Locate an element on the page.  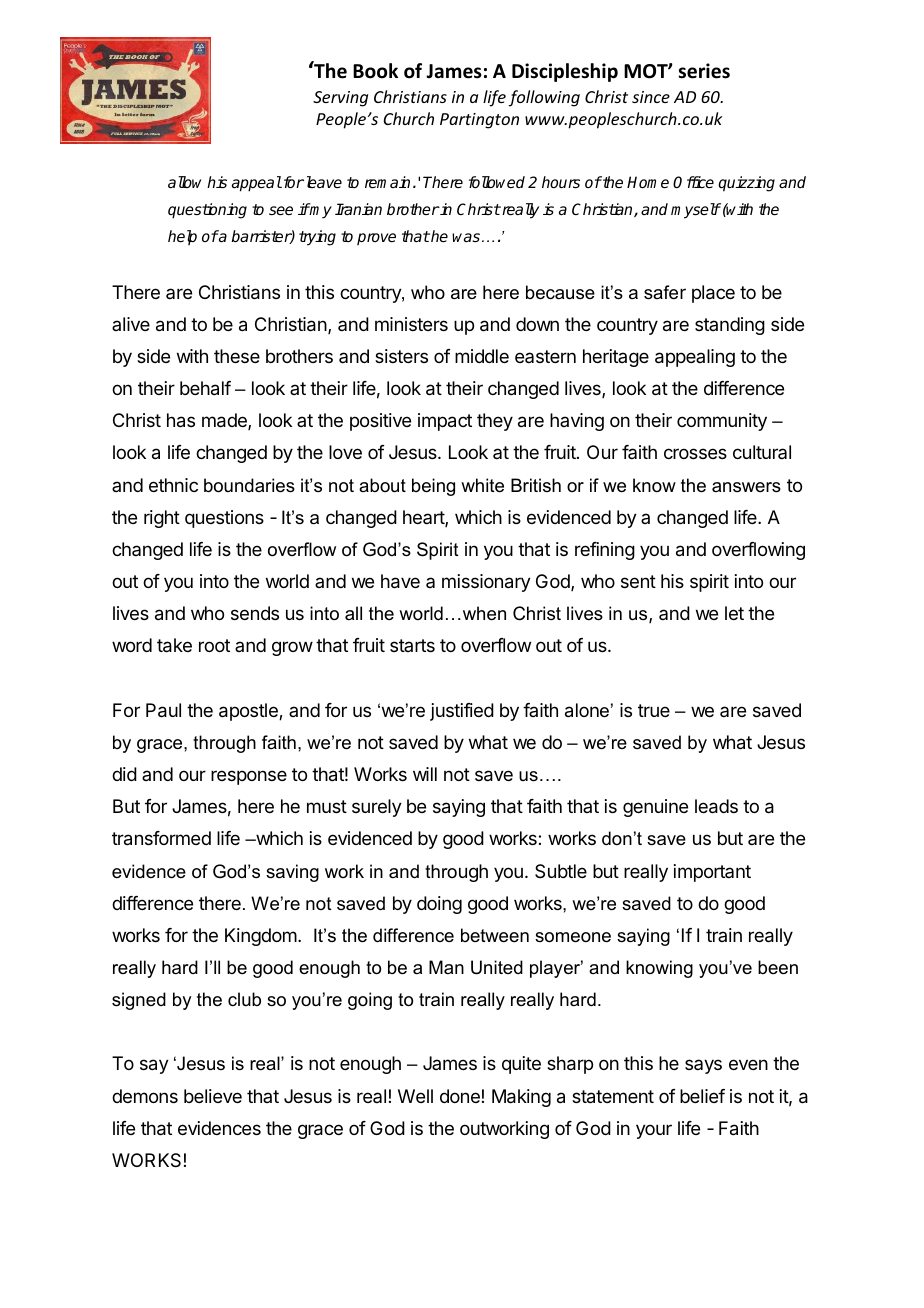
let is located at coordinates (734, 613).
